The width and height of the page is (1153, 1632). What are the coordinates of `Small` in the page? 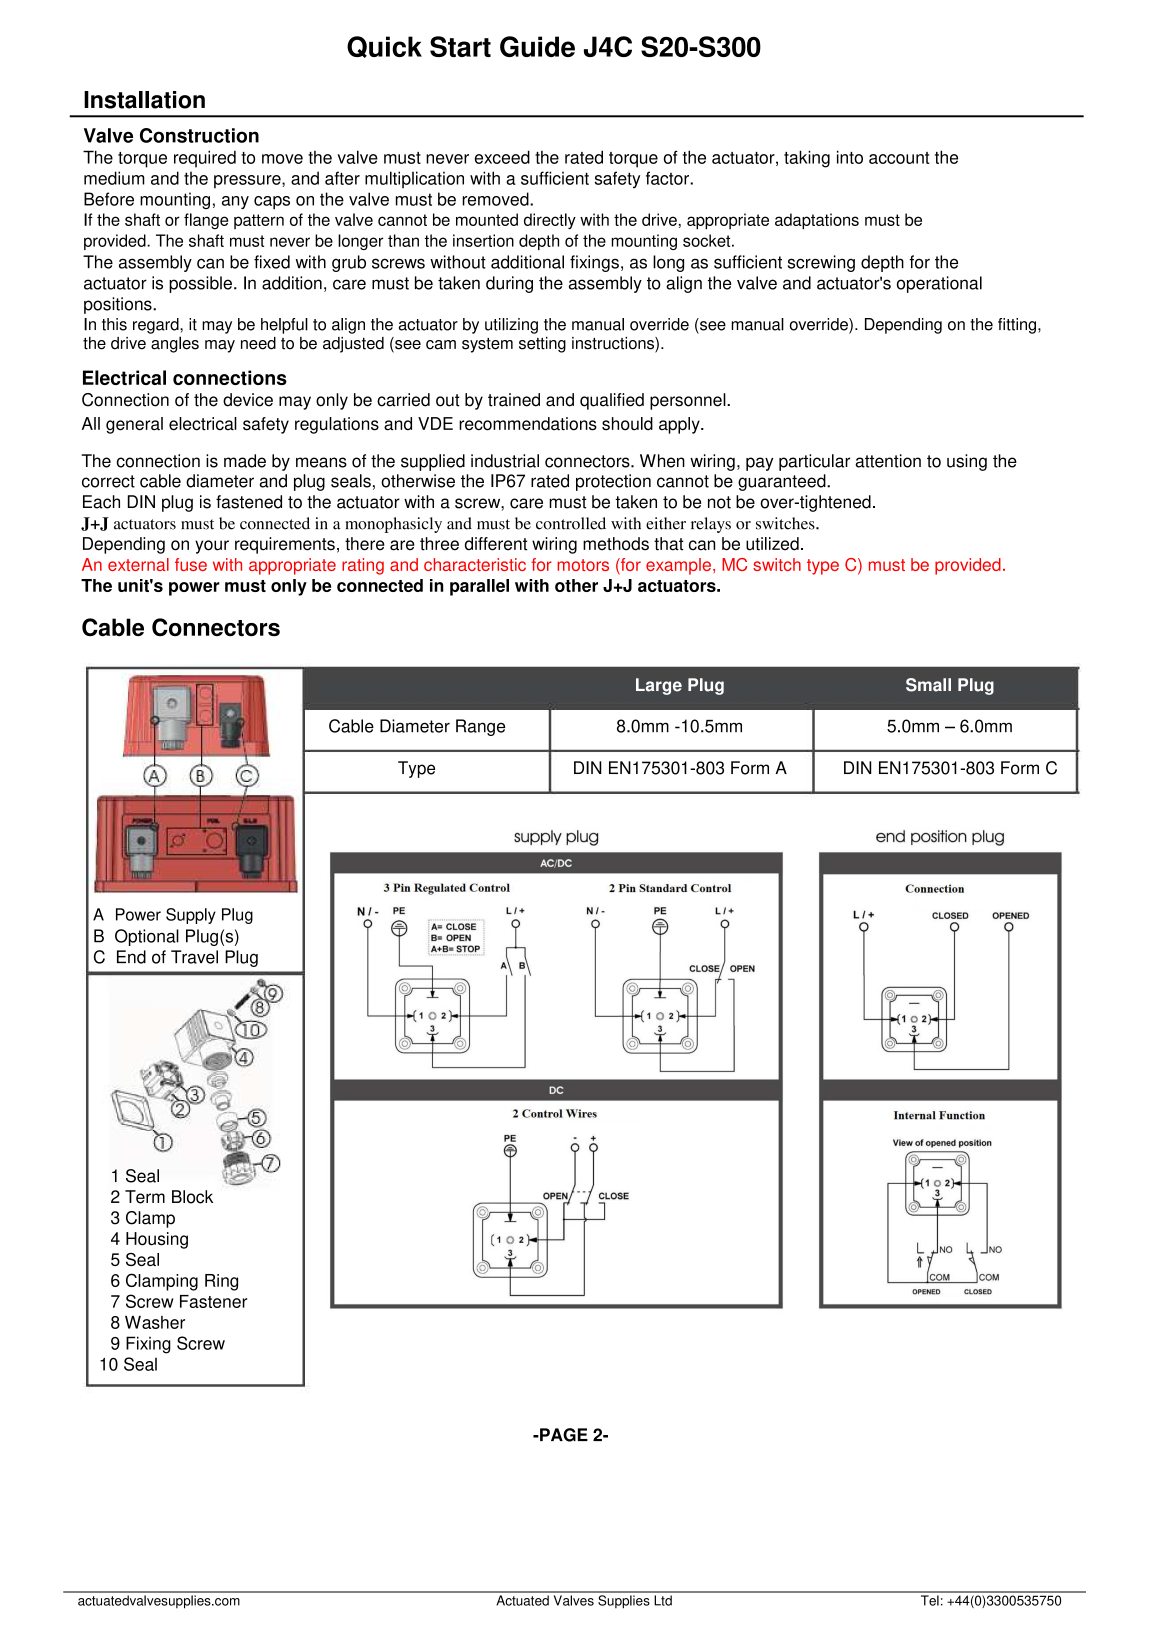 It's located at (928, 685).
